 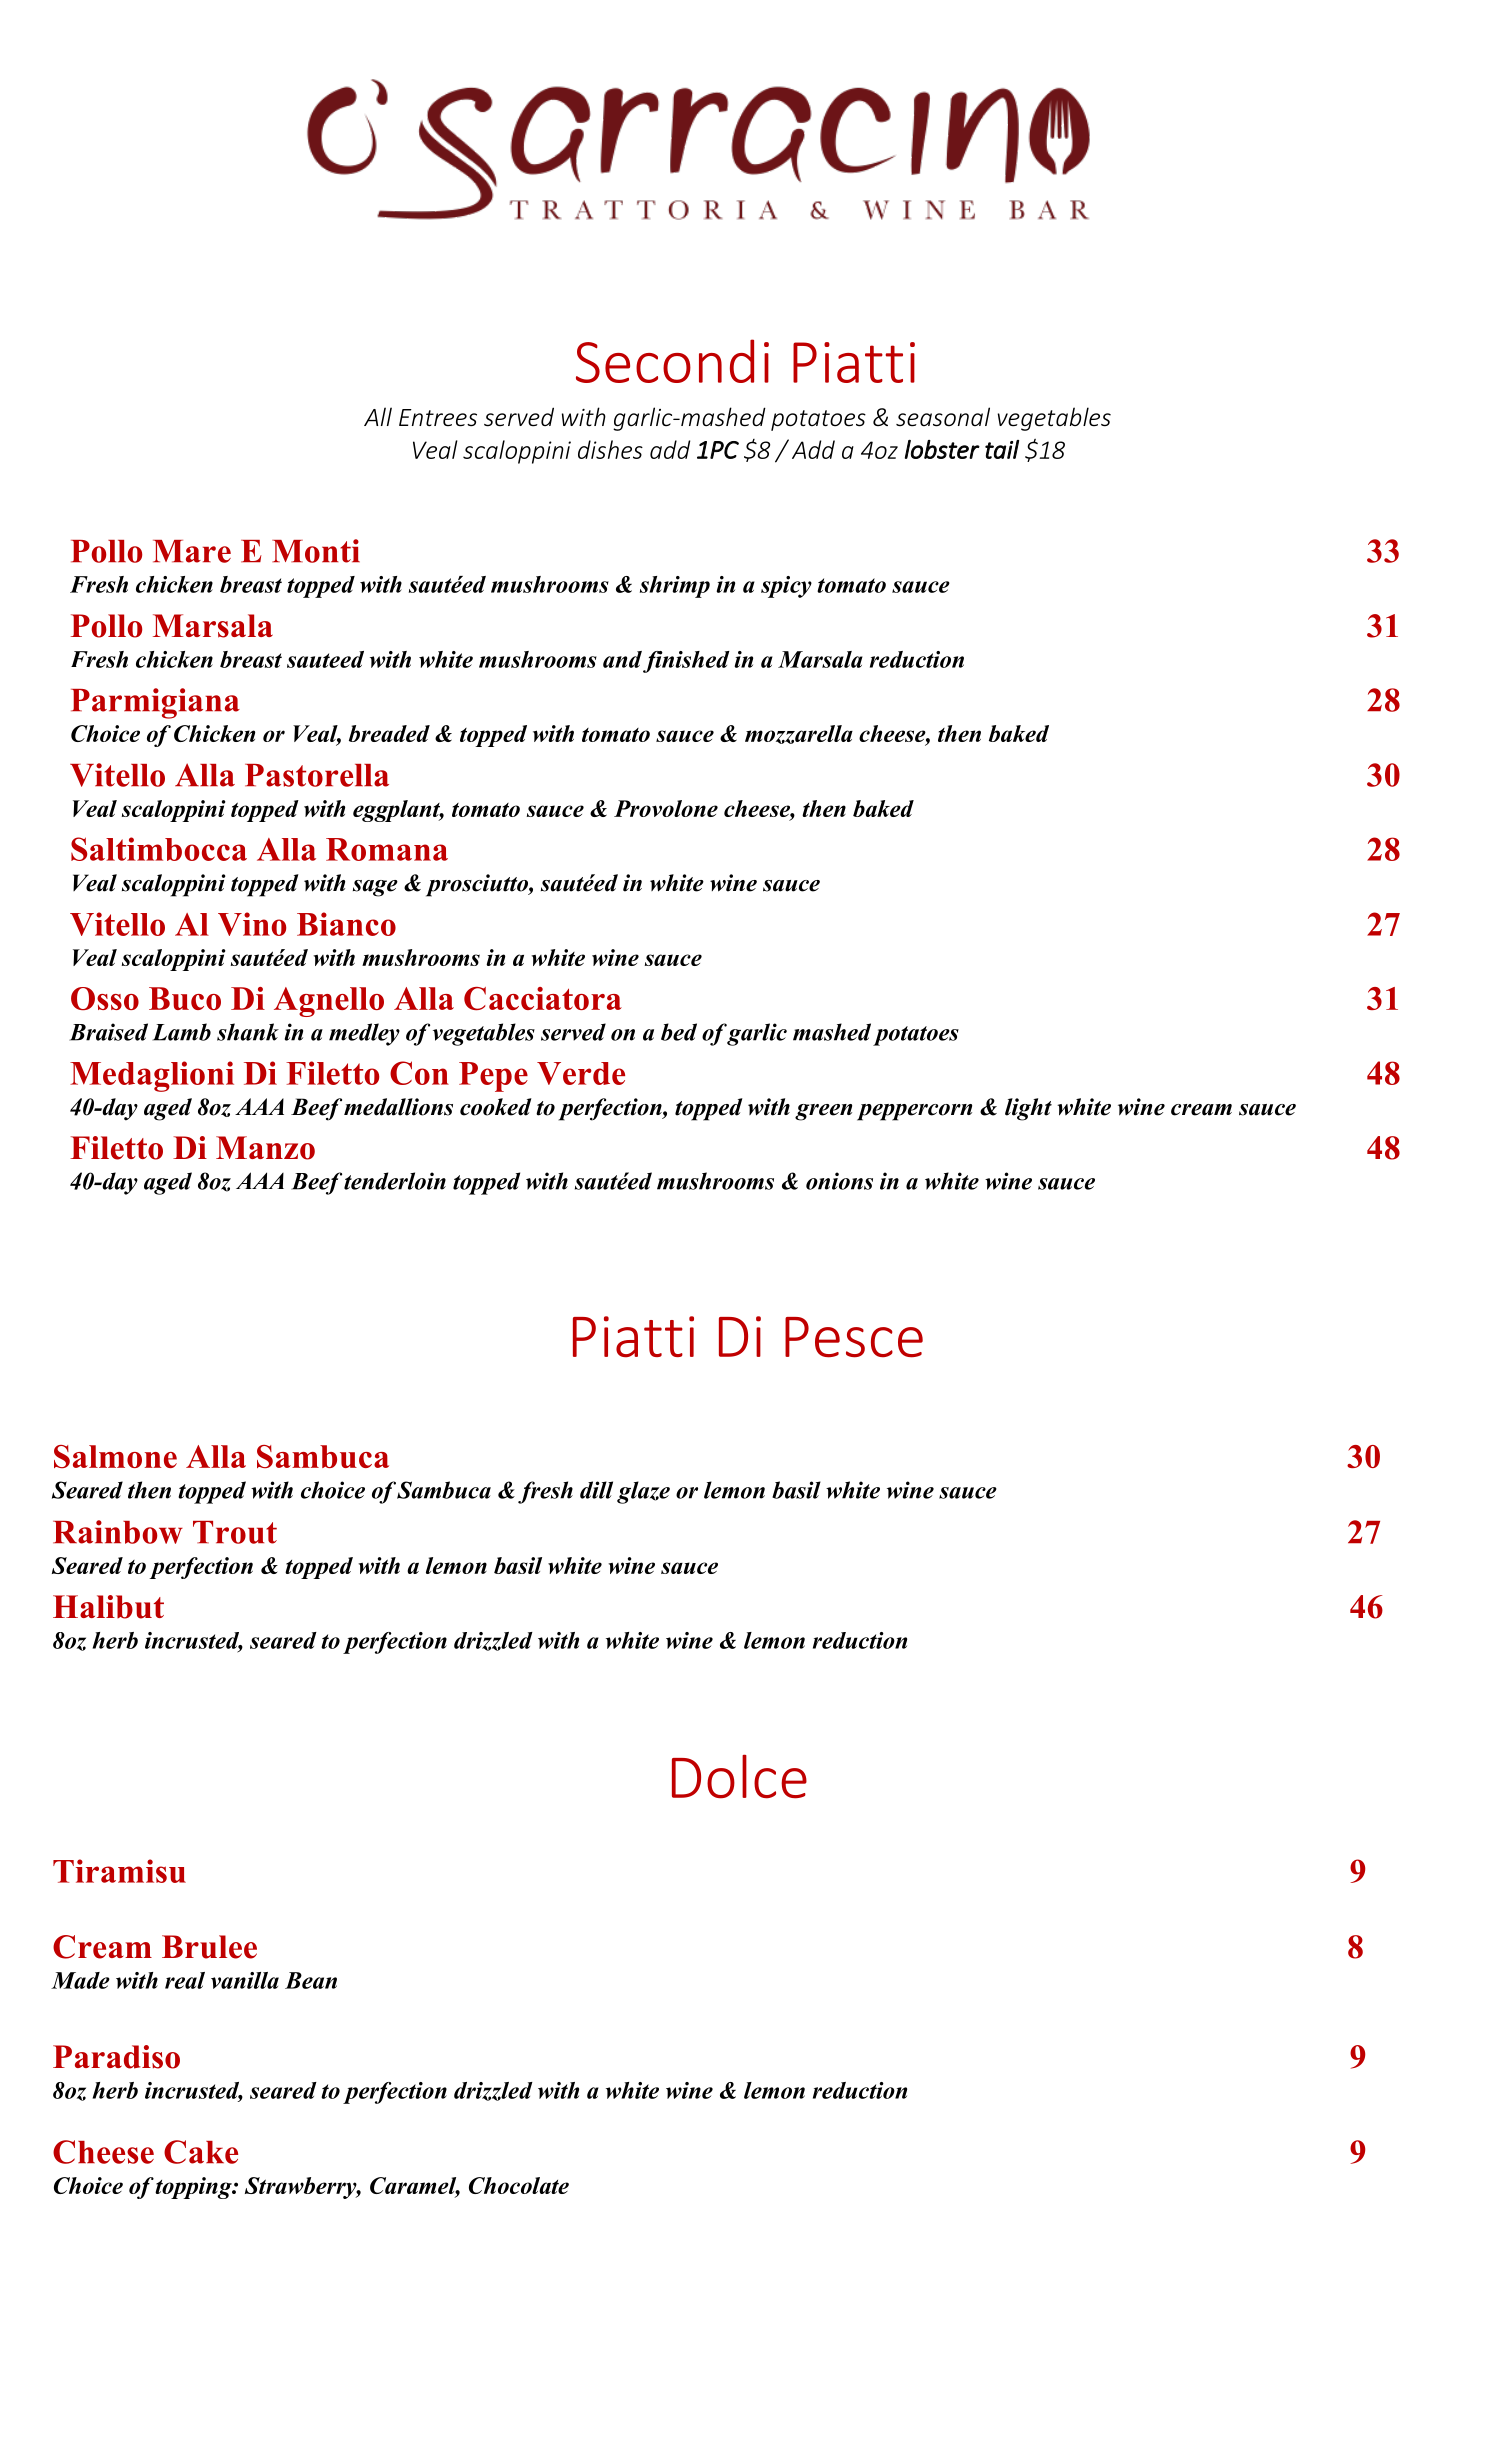 What do you see at coordinates (519, 2185) in the document?
I see `Chocolate` at bounding box center [519, 2185].
